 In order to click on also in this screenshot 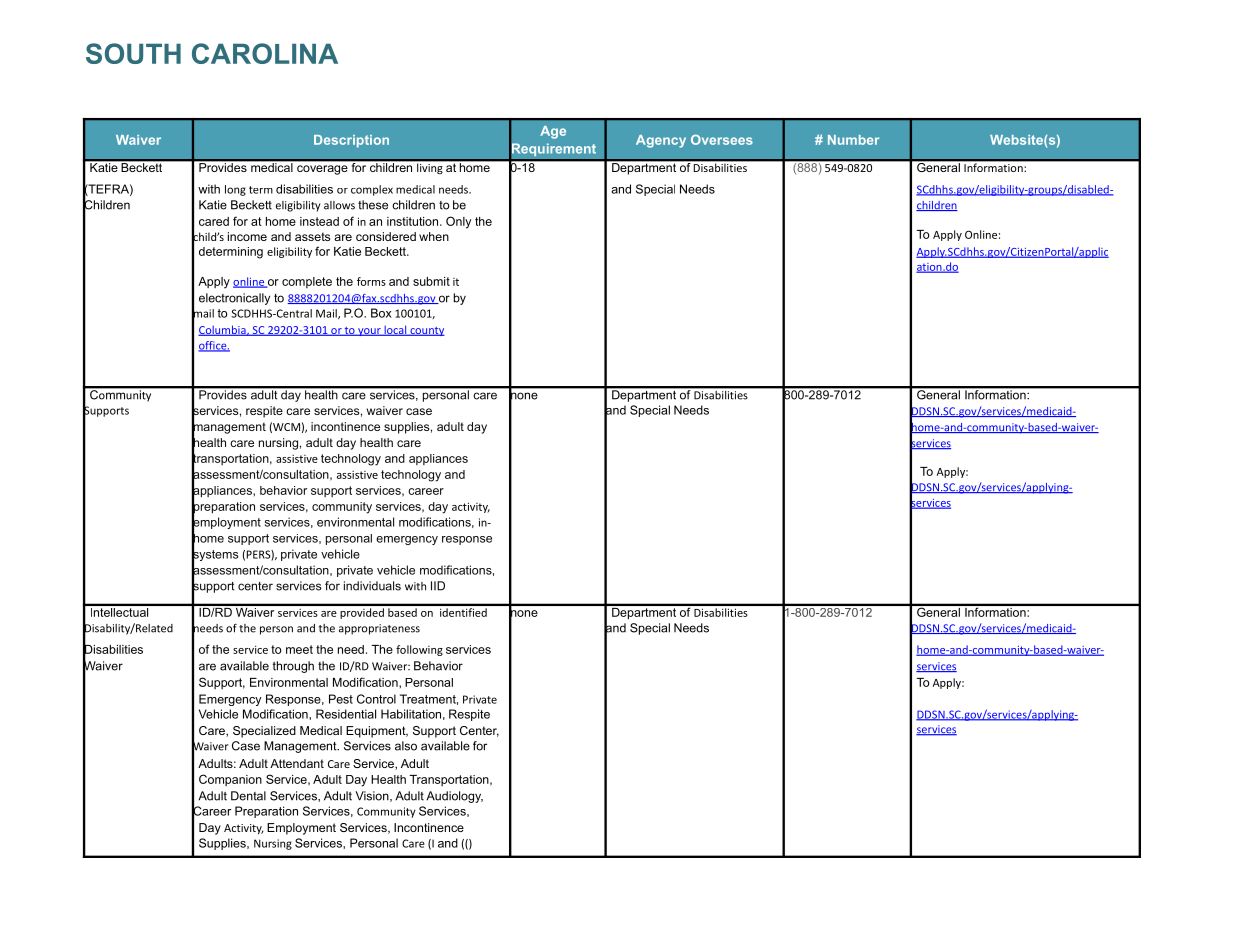, I will do `click(406, 746)`.
